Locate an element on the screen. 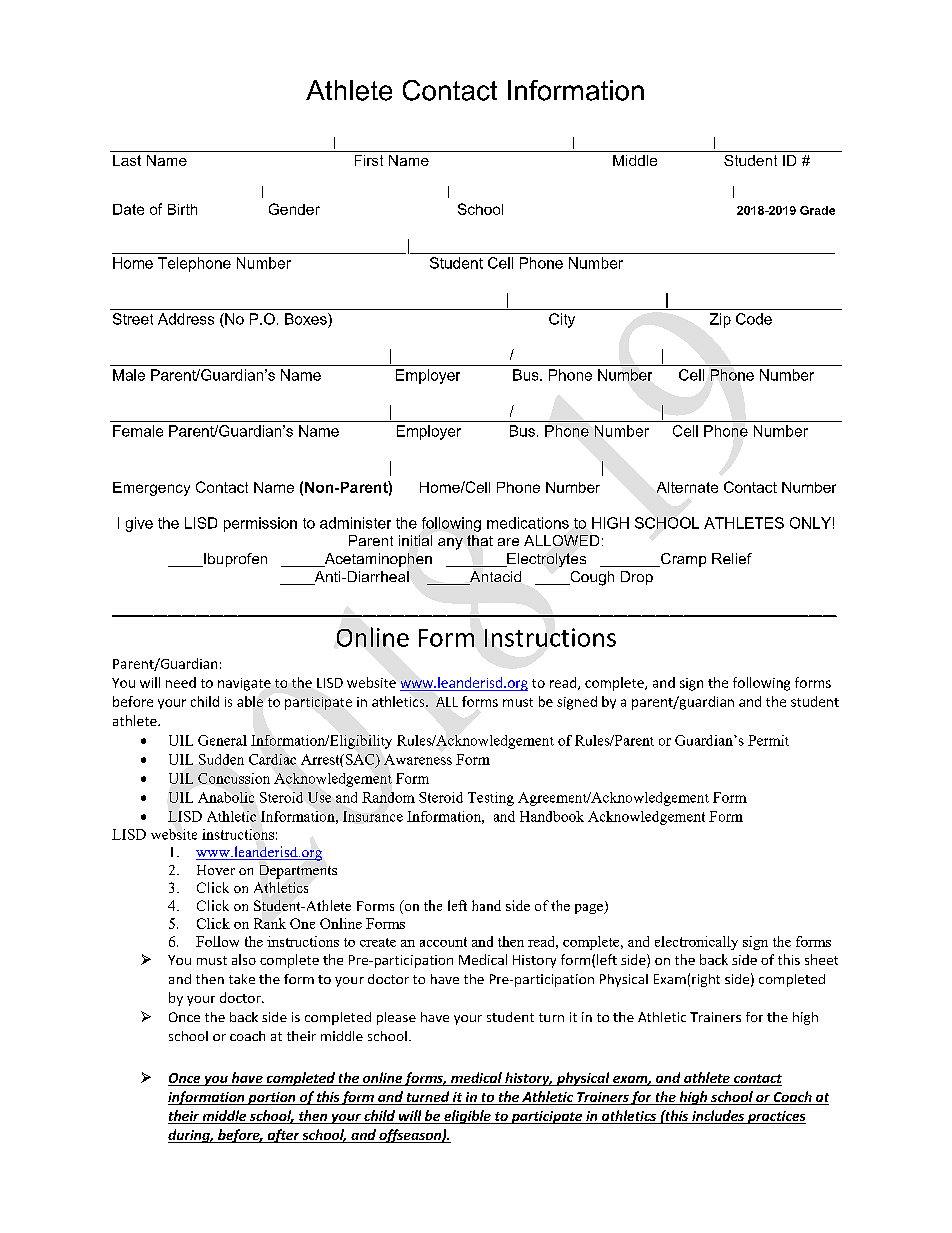  includes is located at coordinates (718, 1117).
